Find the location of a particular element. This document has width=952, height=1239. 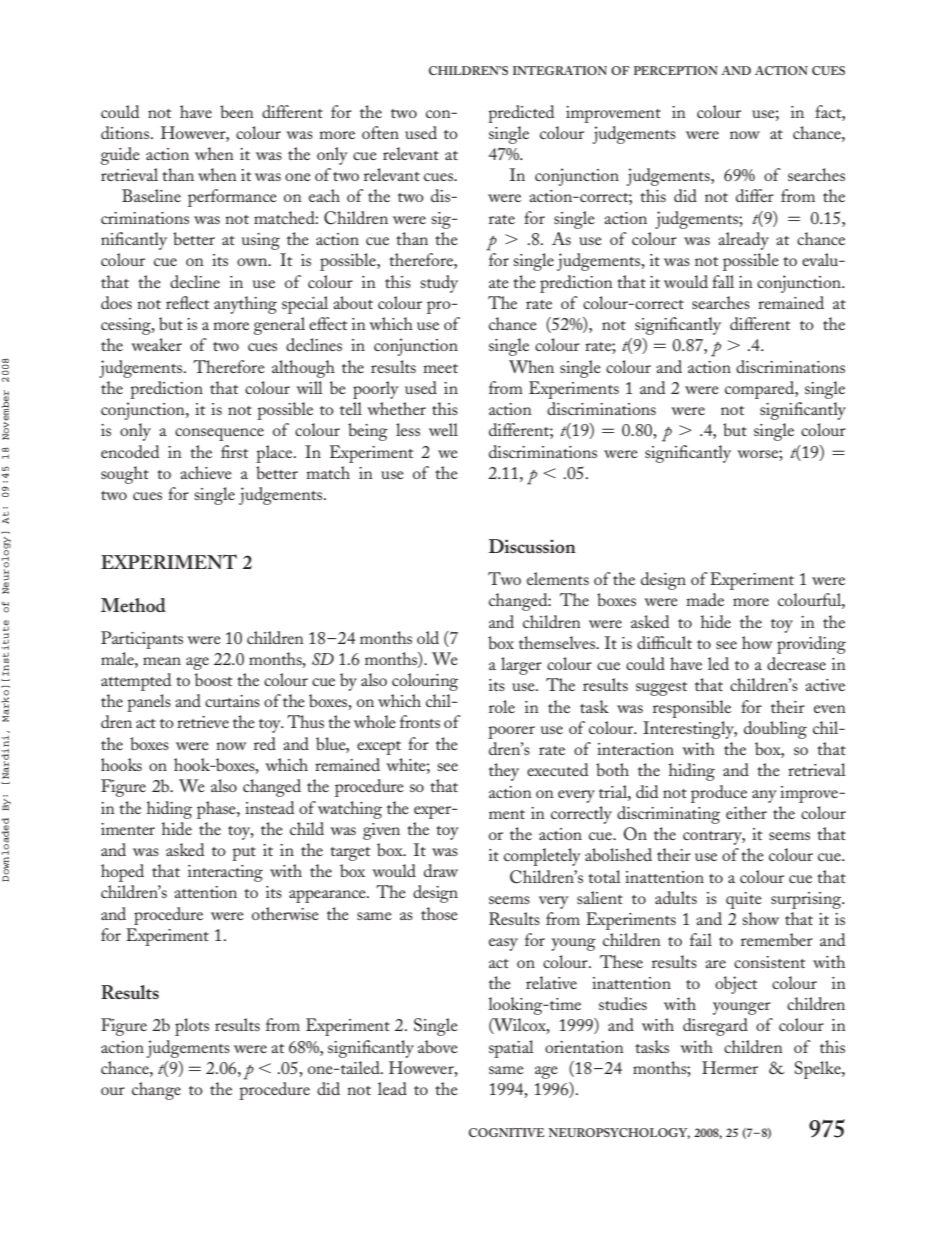

predicted is located at coordinates (521, 114).
